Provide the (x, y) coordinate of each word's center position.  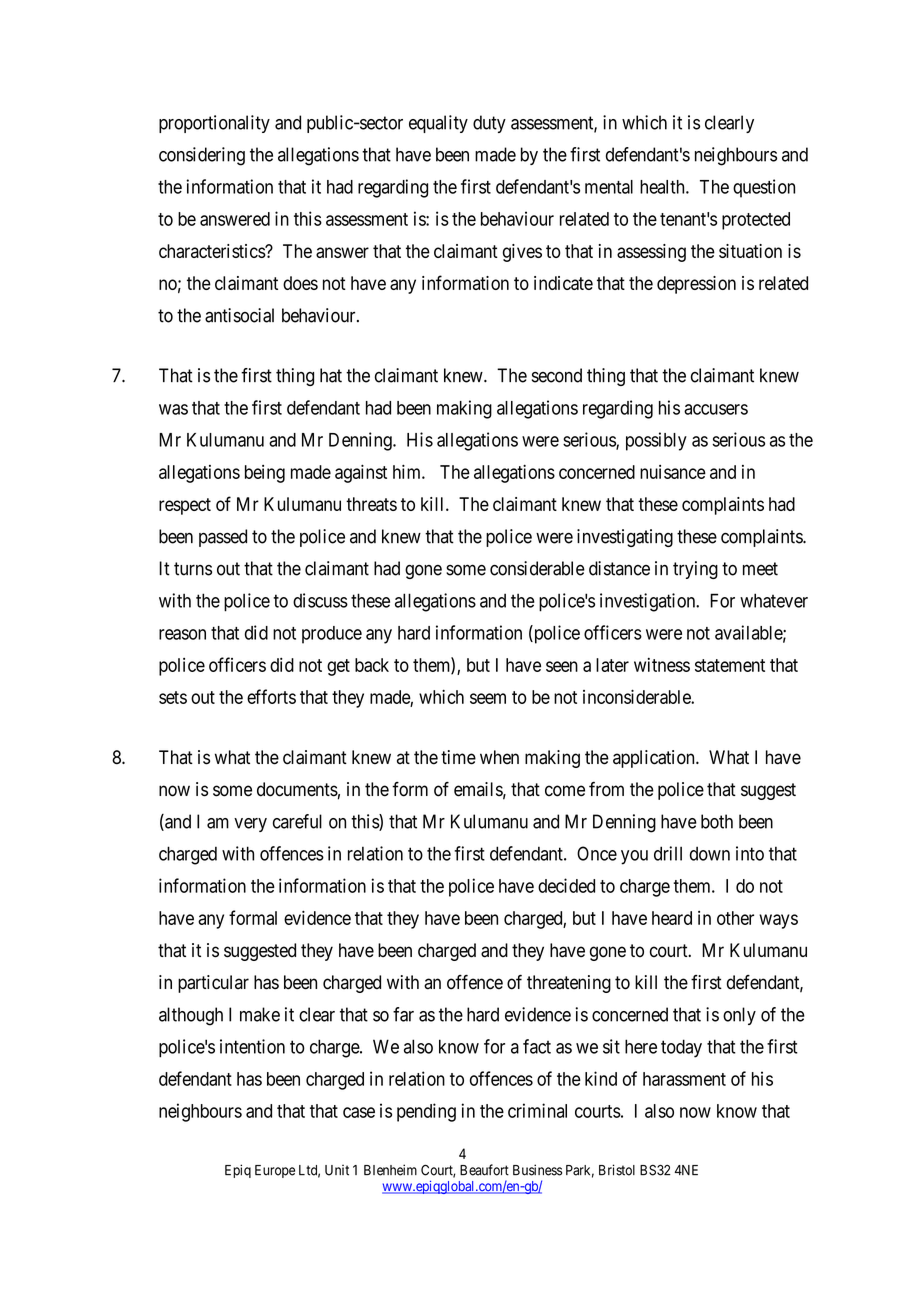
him (408, 471)
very (250, 825)
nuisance (673, 472)
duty (489, 124)
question (764, 188)
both (717, 821)
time (458, 757)
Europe (275, 1171)
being (265, 474)
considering (202, 156)
